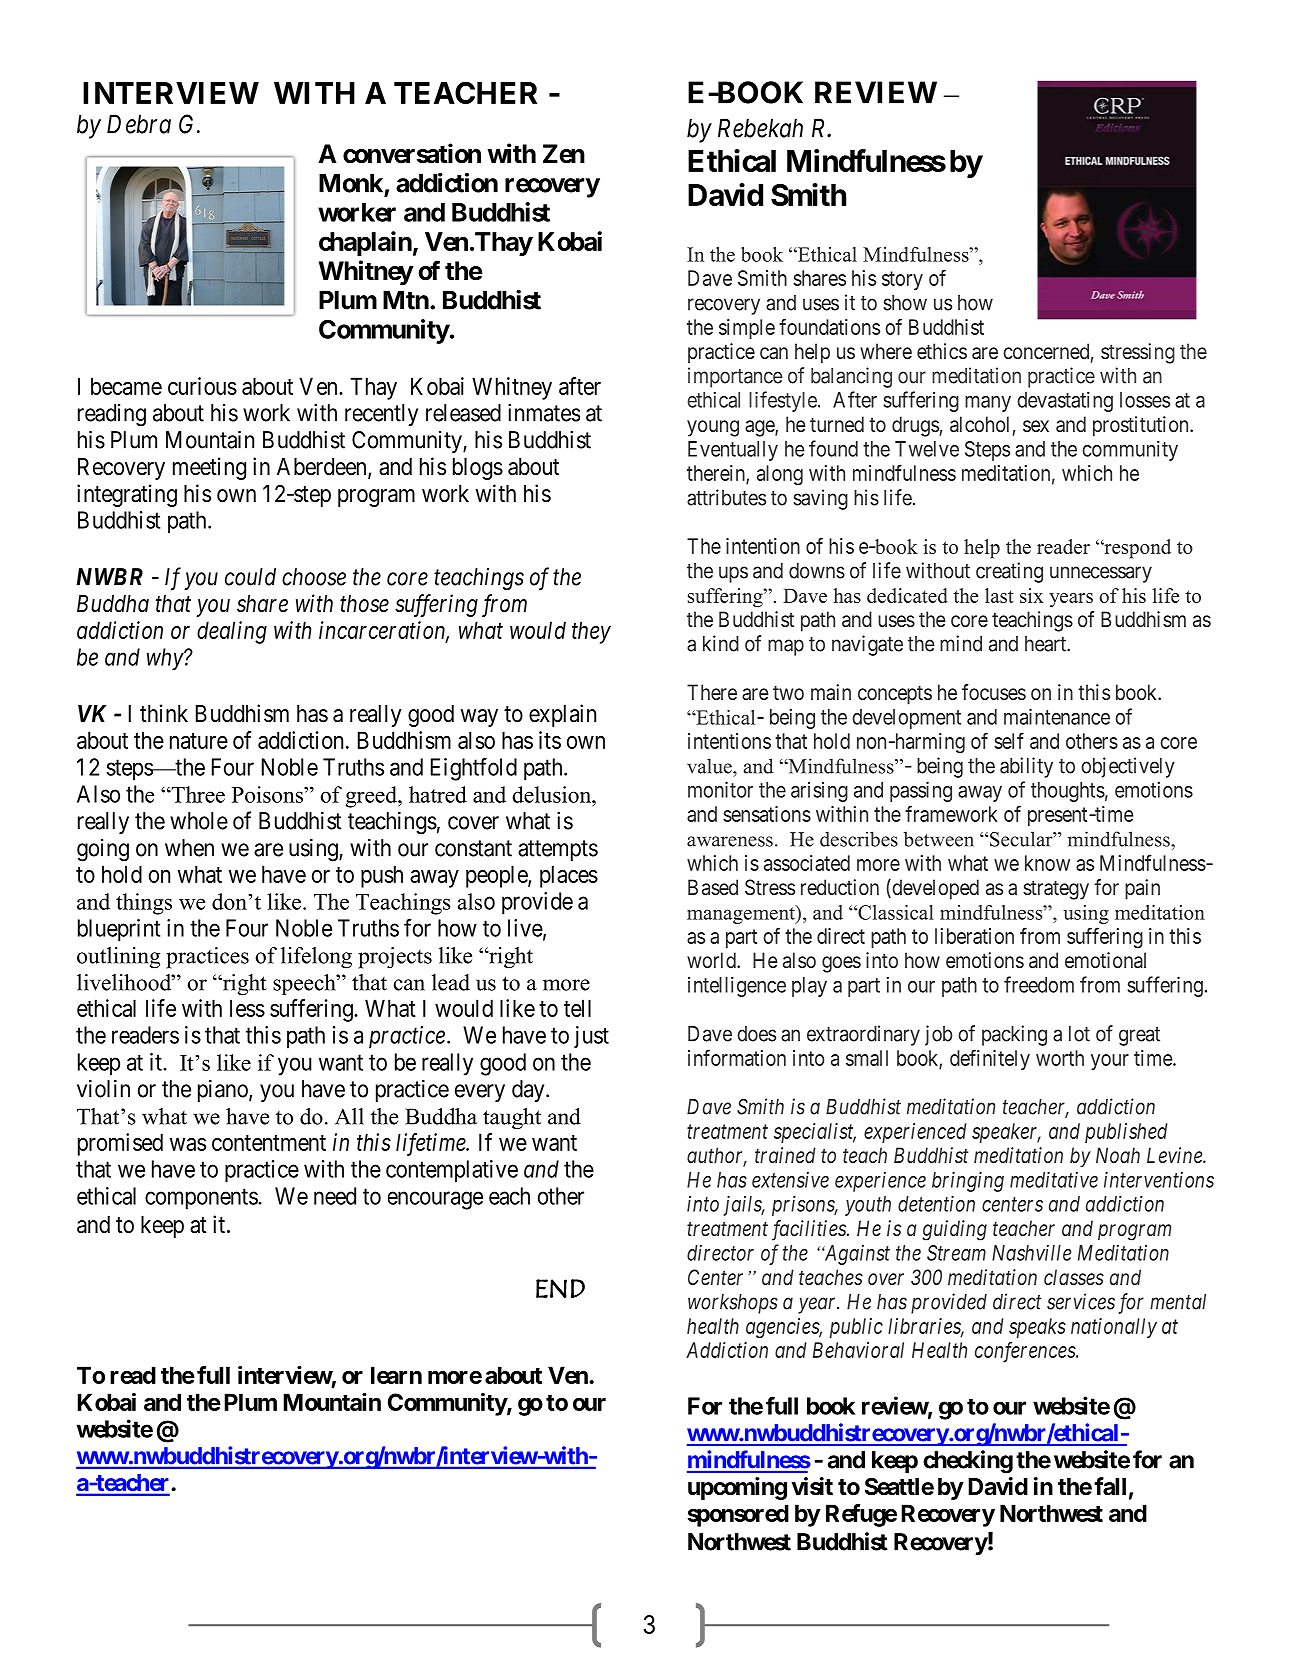  What do you see at coordinates (902, 280) in the document?
I see `story` at bounding box center [902, 280].
